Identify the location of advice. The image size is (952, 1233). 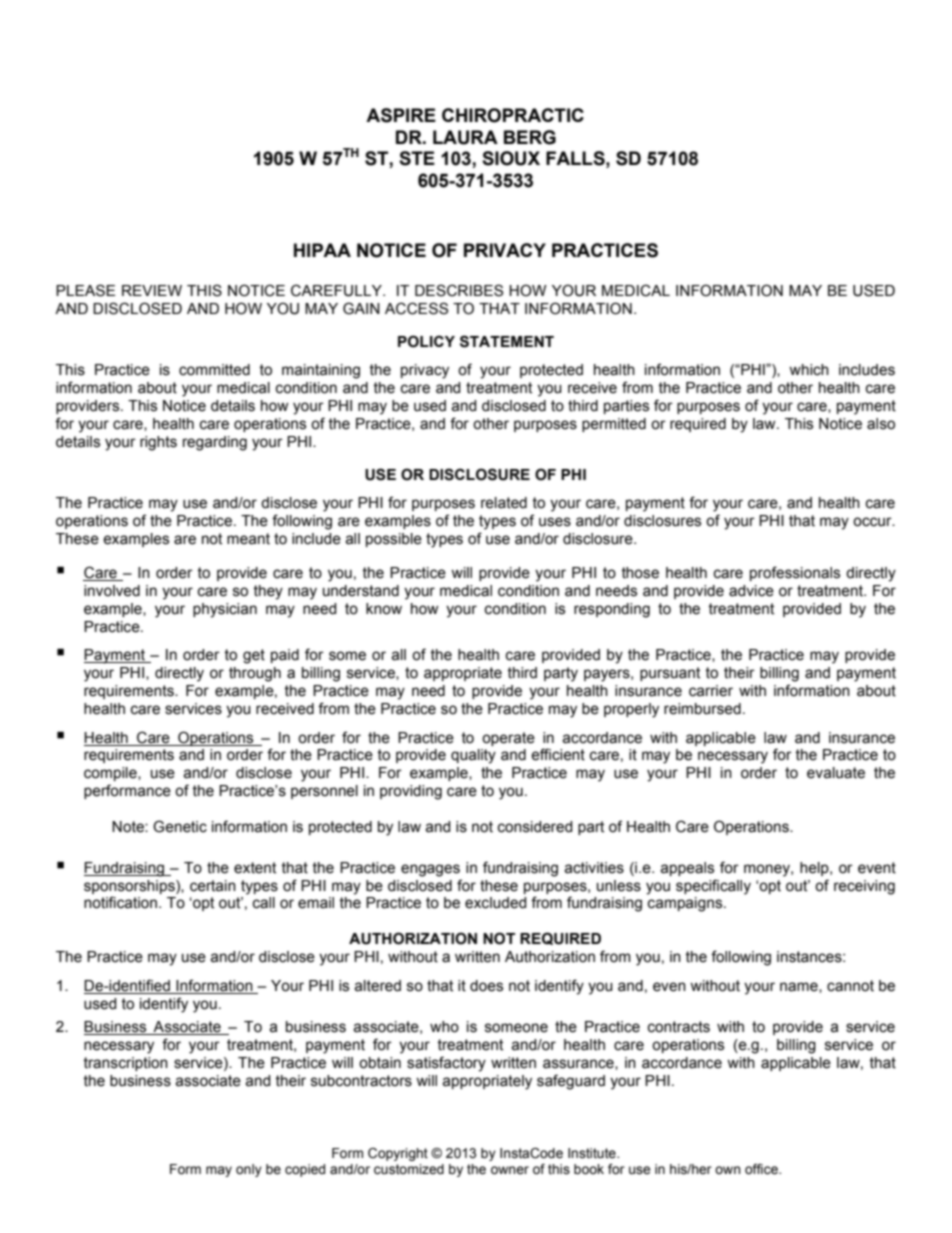
(751, 591).
